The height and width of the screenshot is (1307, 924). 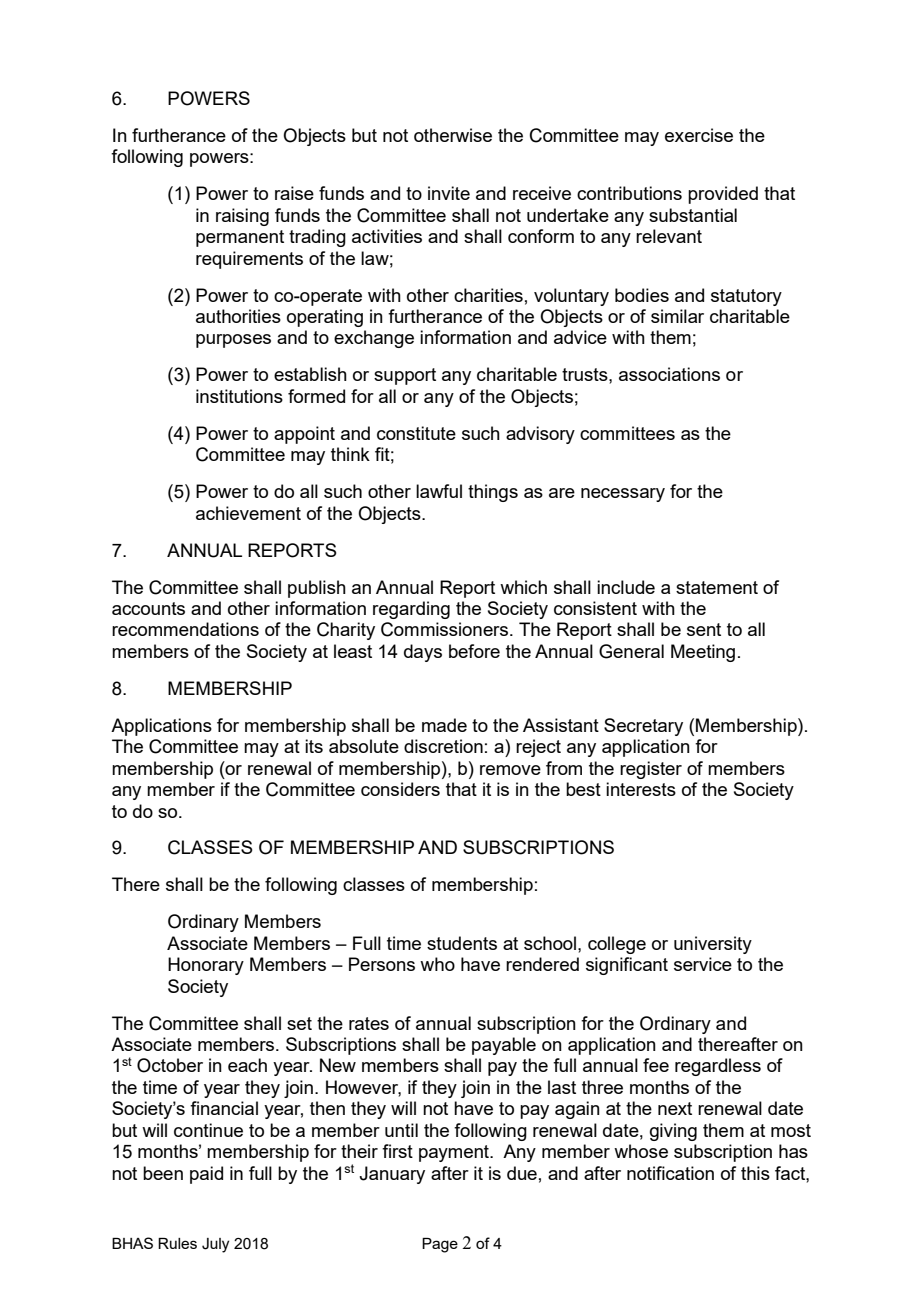 What do you see at coordinates (215, 1245) in the screenshot?
I see `July` at bounding box center [215, 1245].
